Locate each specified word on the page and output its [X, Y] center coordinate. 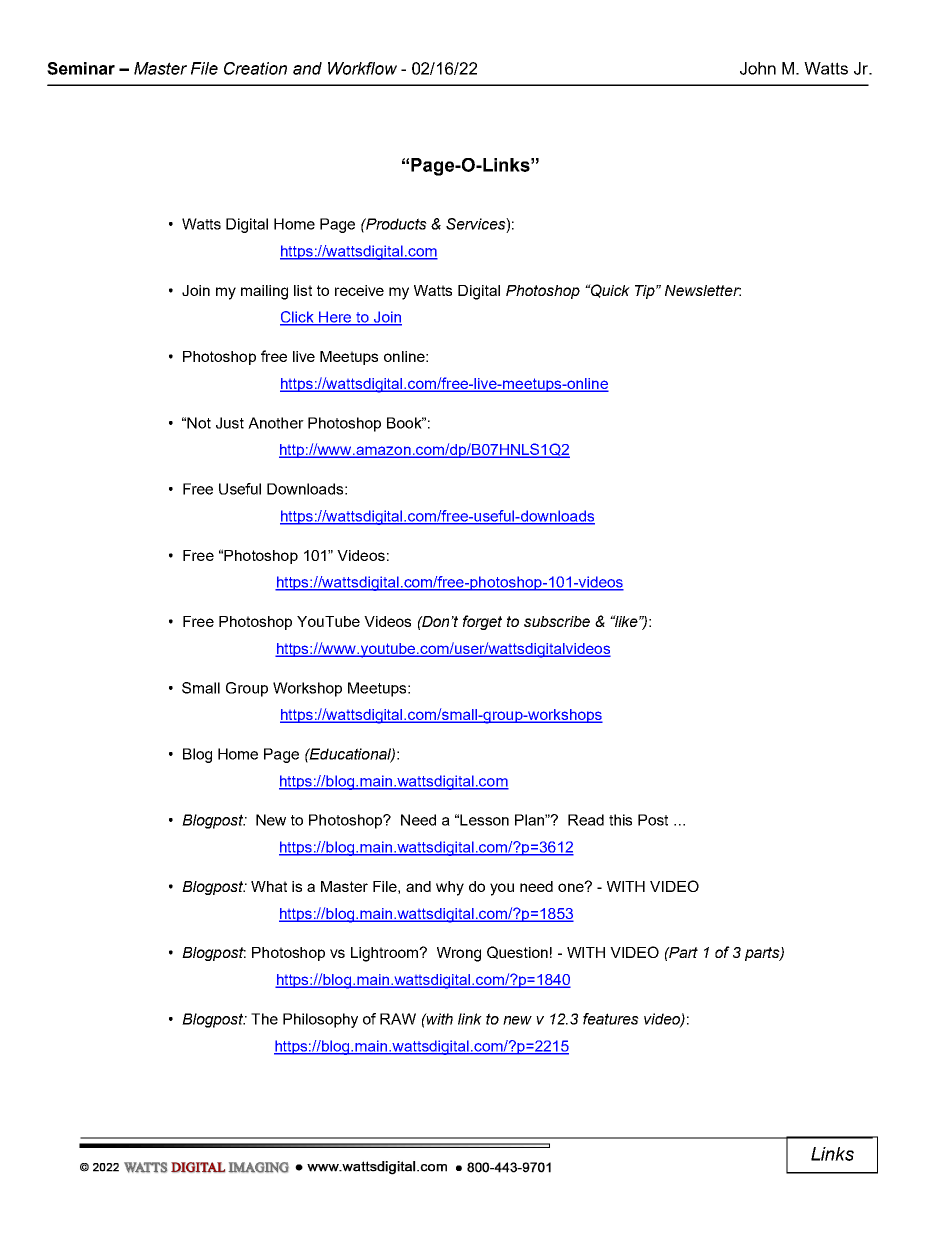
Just [230, 423]
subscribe [557, 621]
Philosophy [320, 1020]
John [758, 68]
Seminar [81, 68]
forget [482, 622]
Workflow [362, 68]
